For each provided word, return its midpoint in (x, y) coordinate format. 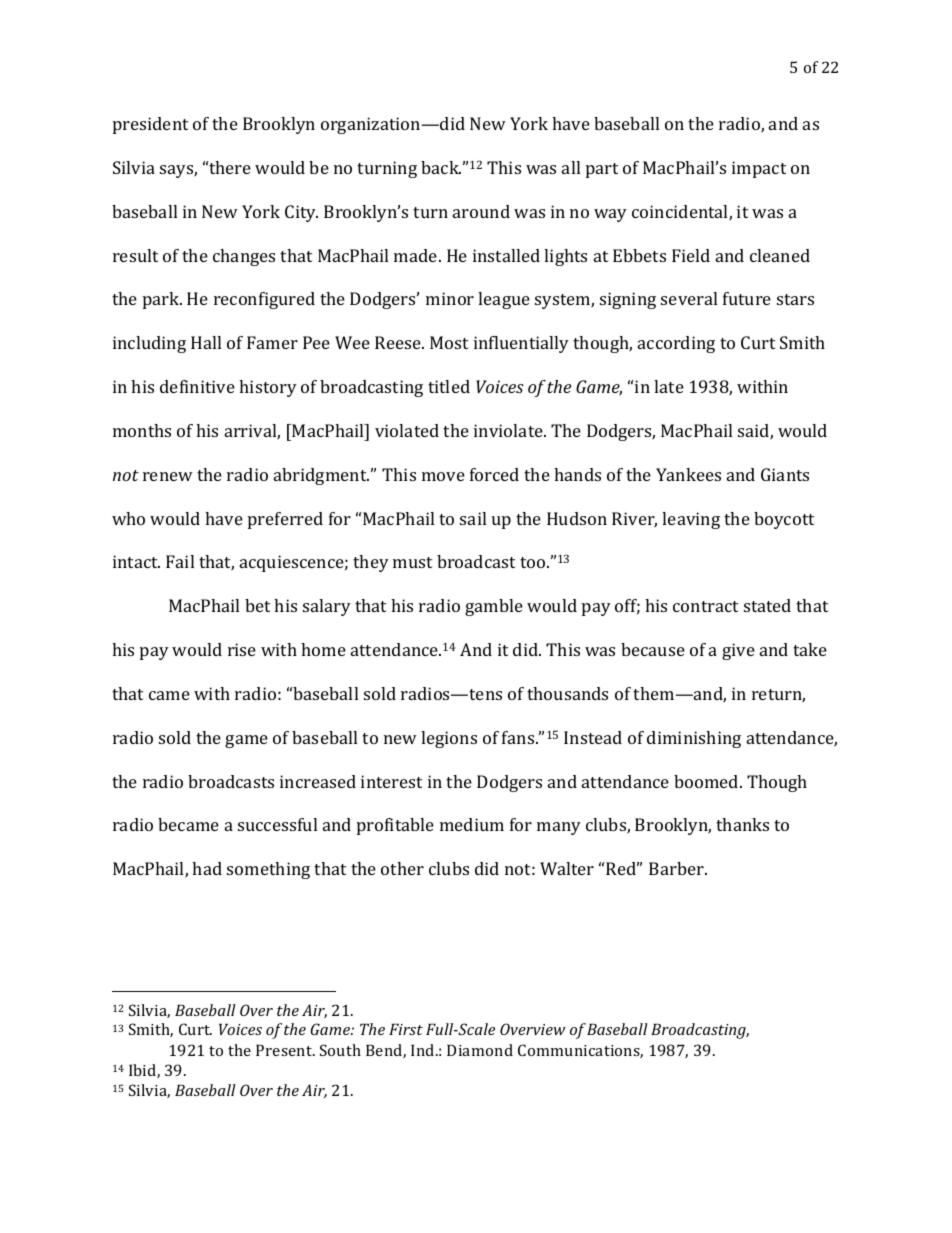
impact (759, 169)
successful (277, 824)
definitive (197, 386)
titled (449, 386)
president (150, 125)
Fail (180, 561)
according (676, 344)
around (481, 211)
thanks (742, 824)
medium (472, 824)
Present (285, 1050)
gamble (494, 607)
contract (705, 606)
